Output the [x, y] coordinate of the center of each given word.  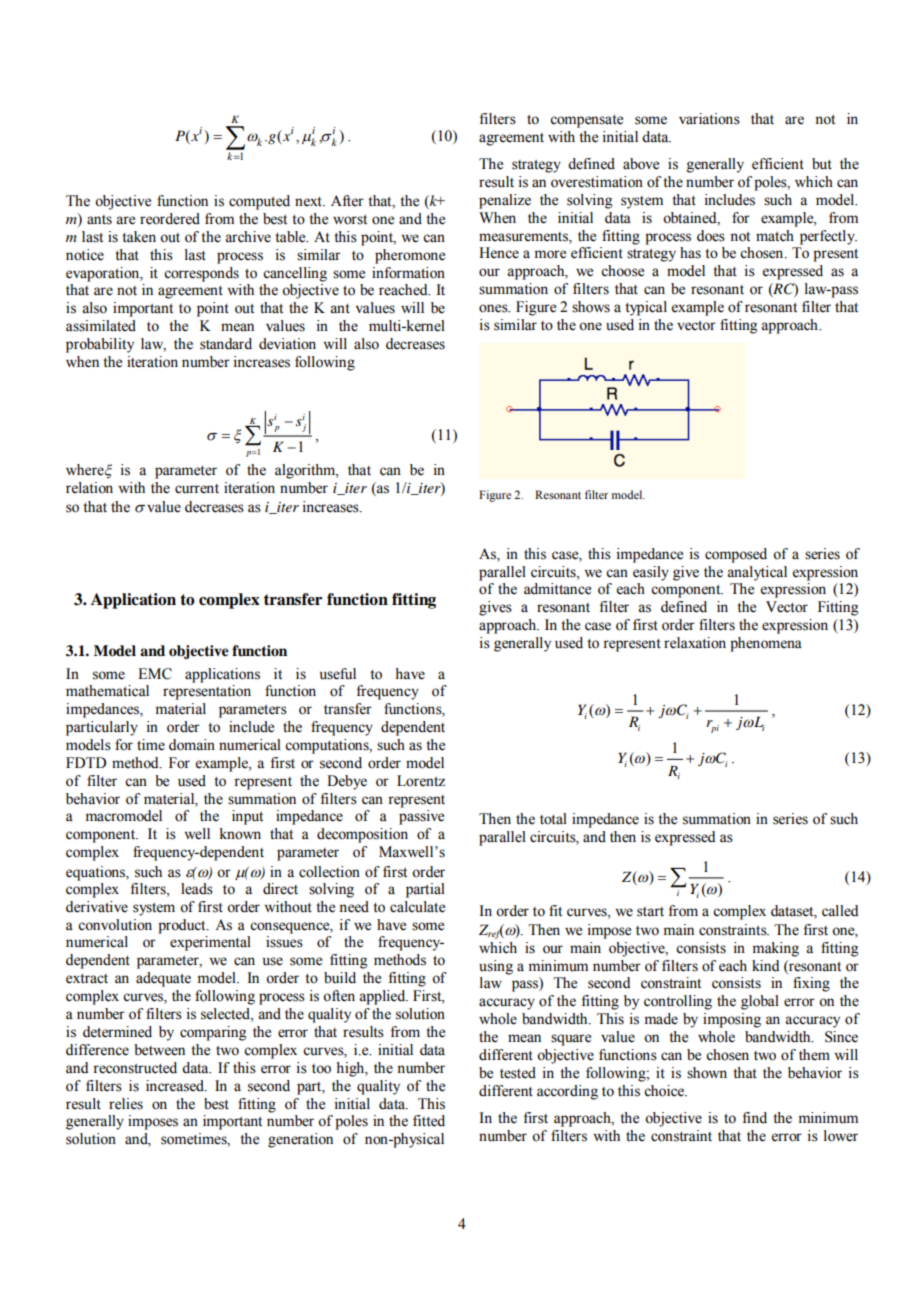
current [197, 489]
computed [259, 202]
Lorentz [421, 781]
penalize [505, 201]
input [247, 817]
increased [176, 1086]
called [840, 911]
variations [709, 119]
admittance [557, 589]
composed [736, 555]
